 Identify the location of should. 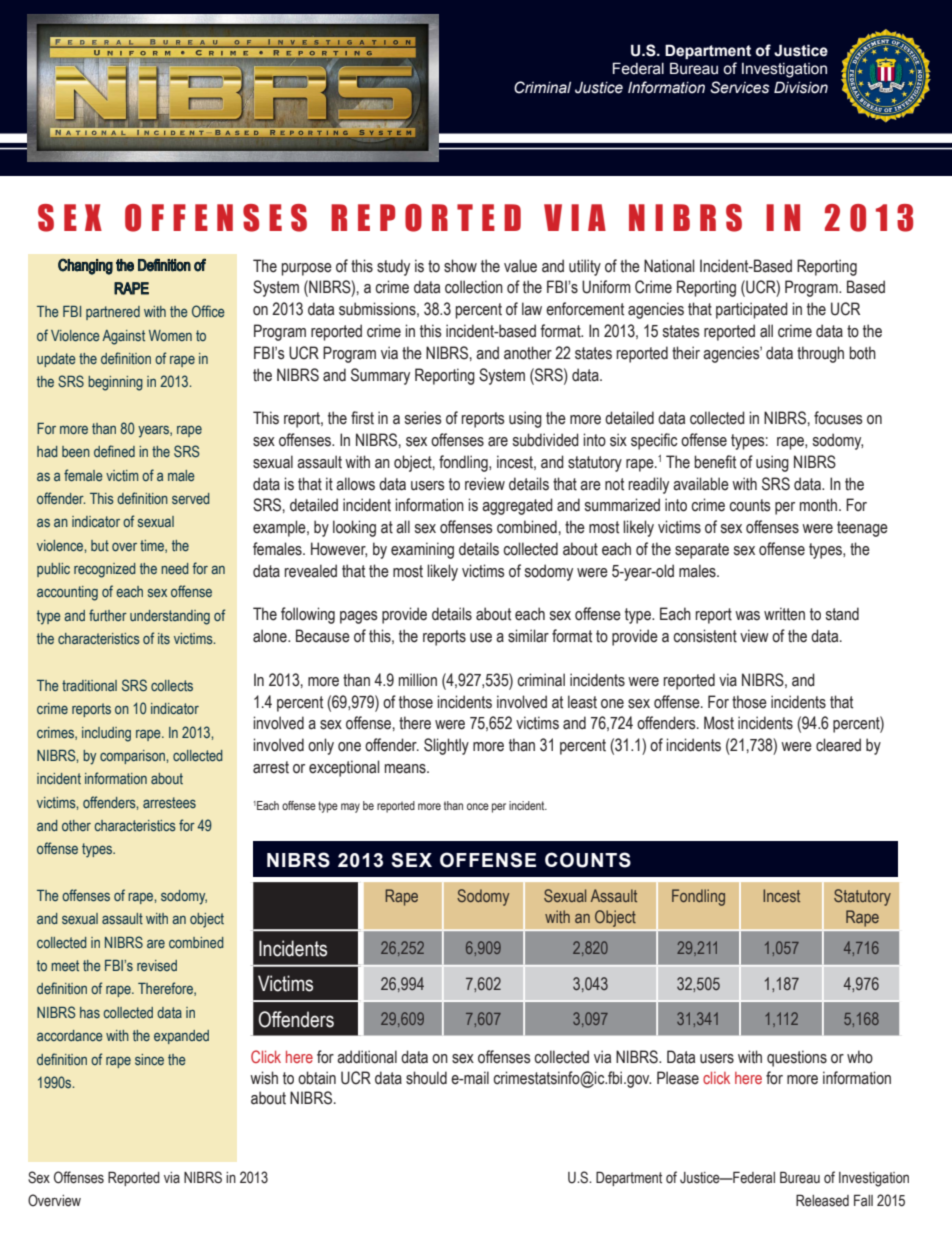
(426, 1078).
